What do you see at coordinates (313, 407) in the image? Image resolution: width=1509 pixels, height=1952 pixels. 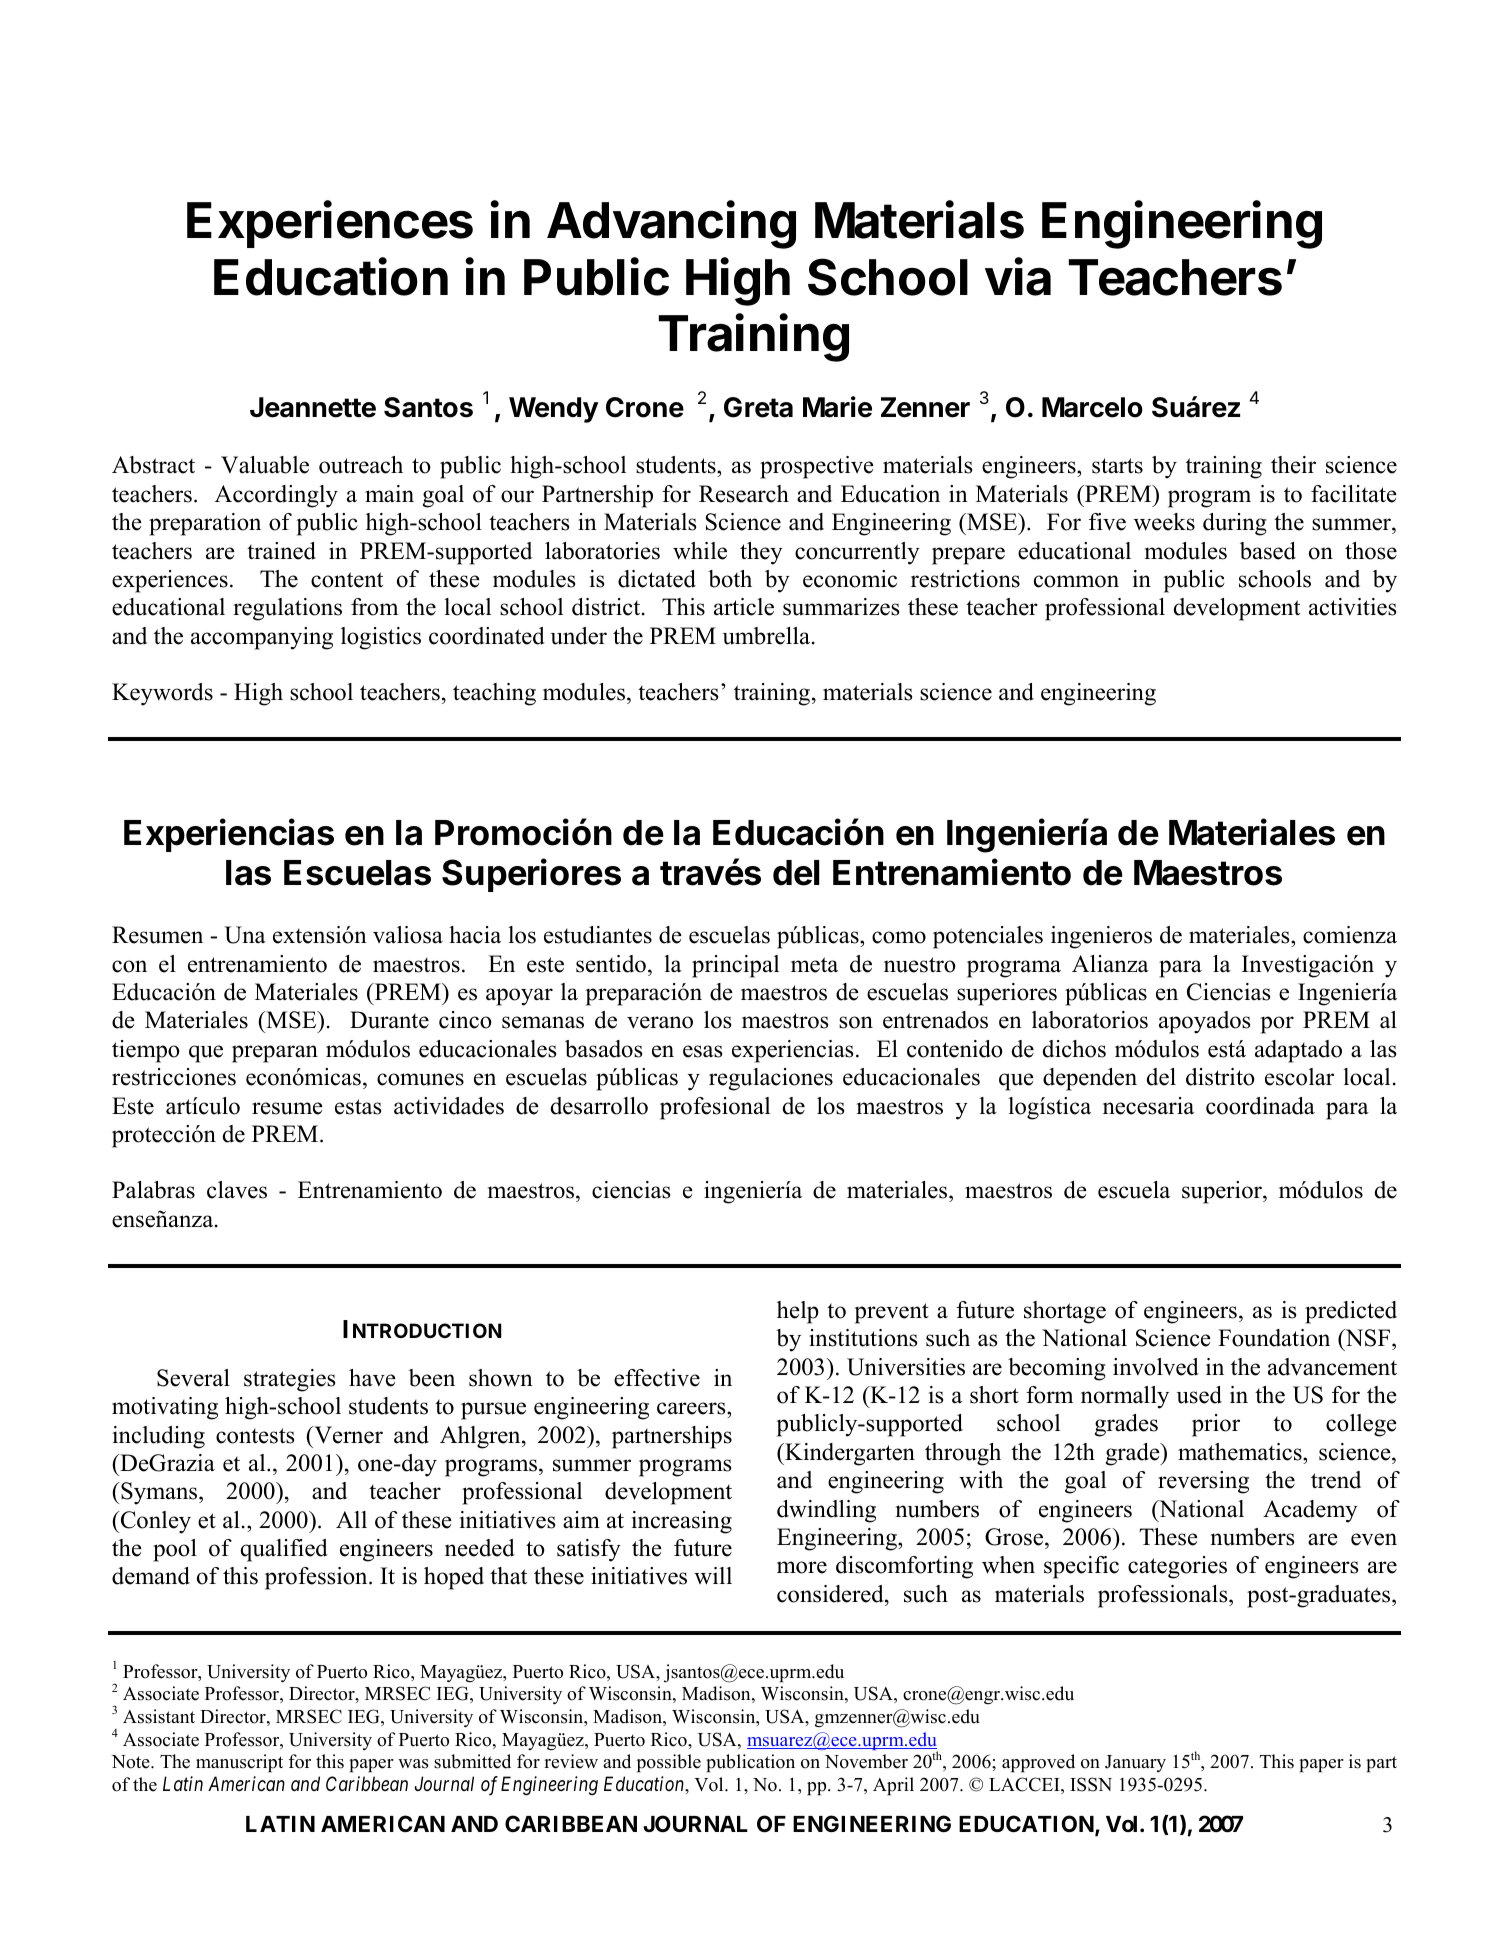 I see `Jeannette` at bounding box center [313, 407].
